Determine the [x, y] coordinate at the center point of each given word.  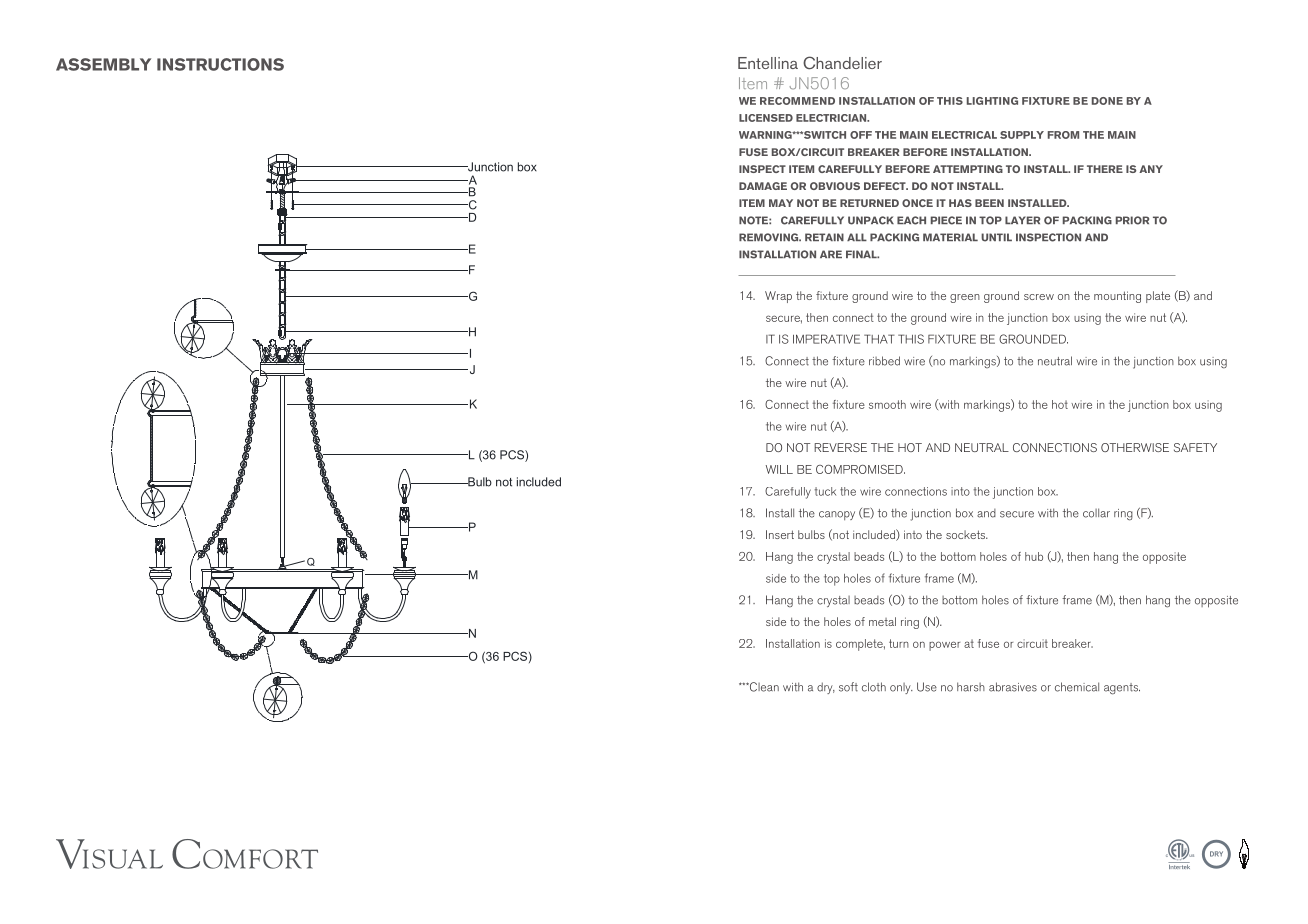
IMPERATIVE [826, 339]
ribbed [884, 361]
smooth [887, 404]
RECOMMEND [797, 101]
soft [848, 687]
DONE [1107, 101]
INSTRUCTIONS [220, 64]
